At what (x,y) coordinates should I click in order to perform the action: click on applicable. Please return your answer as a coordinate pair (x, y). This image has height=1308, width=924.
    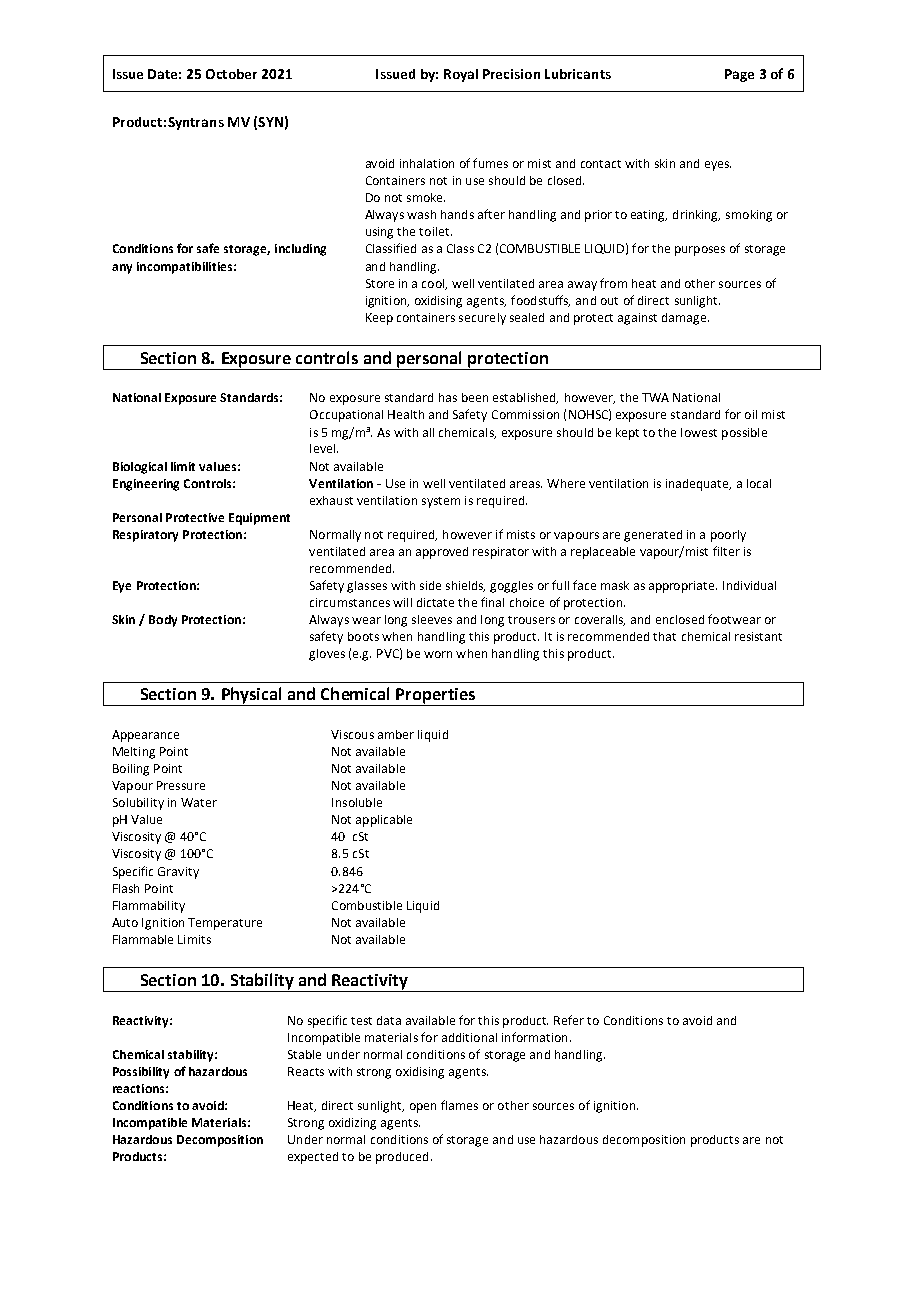
    Looking at the image, I should click on (384, 821).
